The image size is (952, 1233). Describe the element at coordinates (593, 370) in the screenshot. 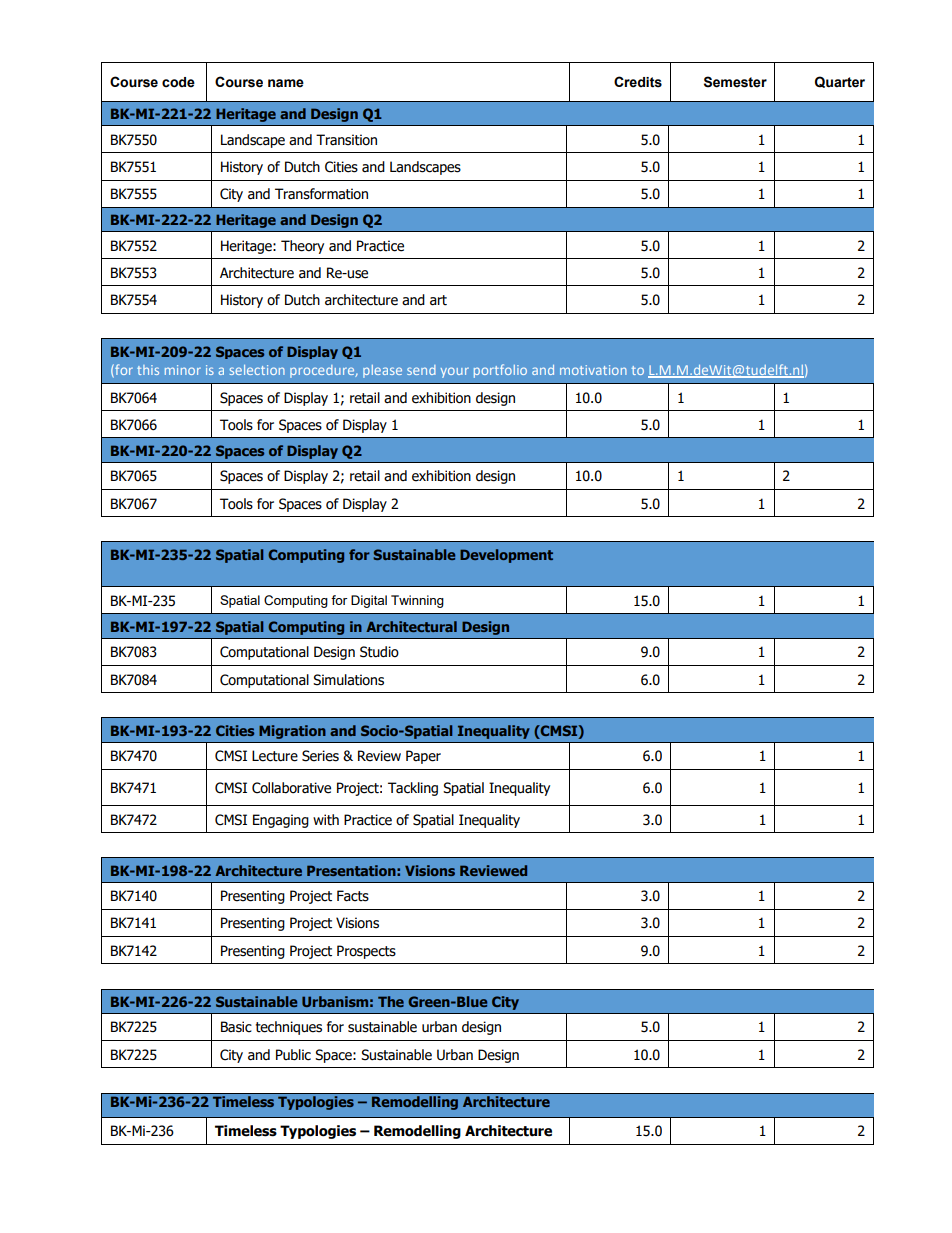

I see `motivation` at that location.
